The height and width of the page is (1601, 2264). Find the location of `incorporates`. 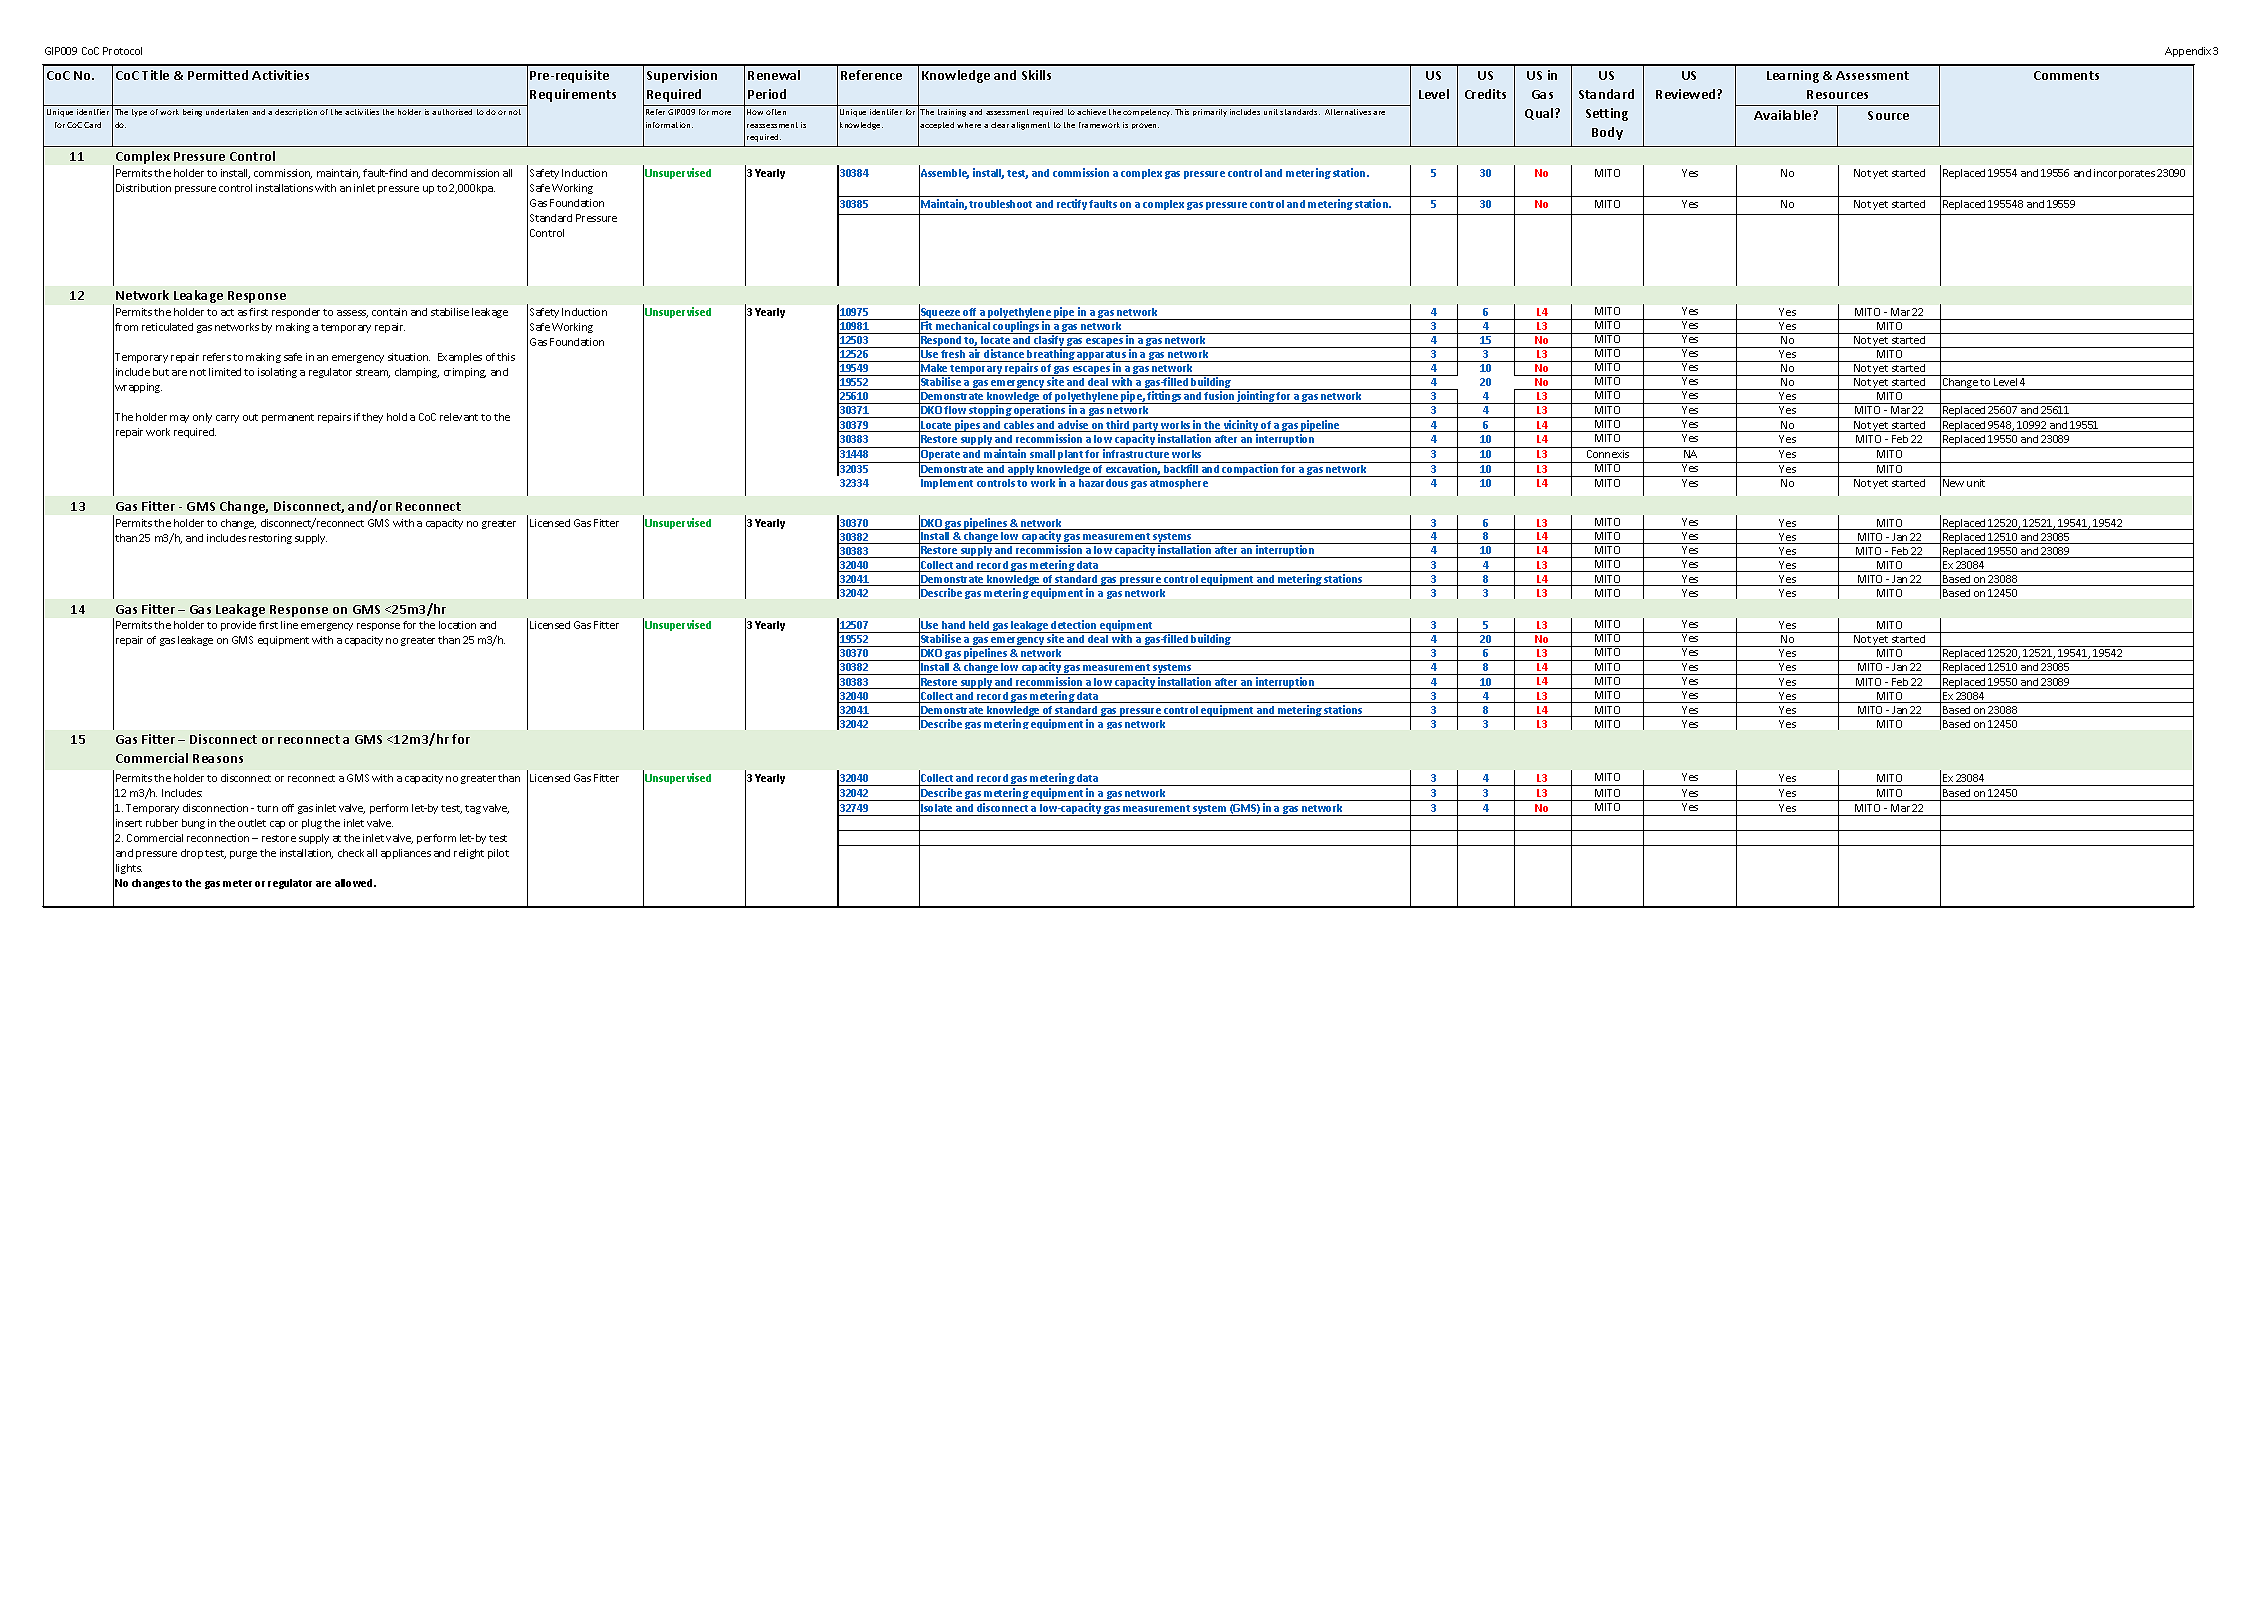

incorporates is located at coordinates (2124, 174).
